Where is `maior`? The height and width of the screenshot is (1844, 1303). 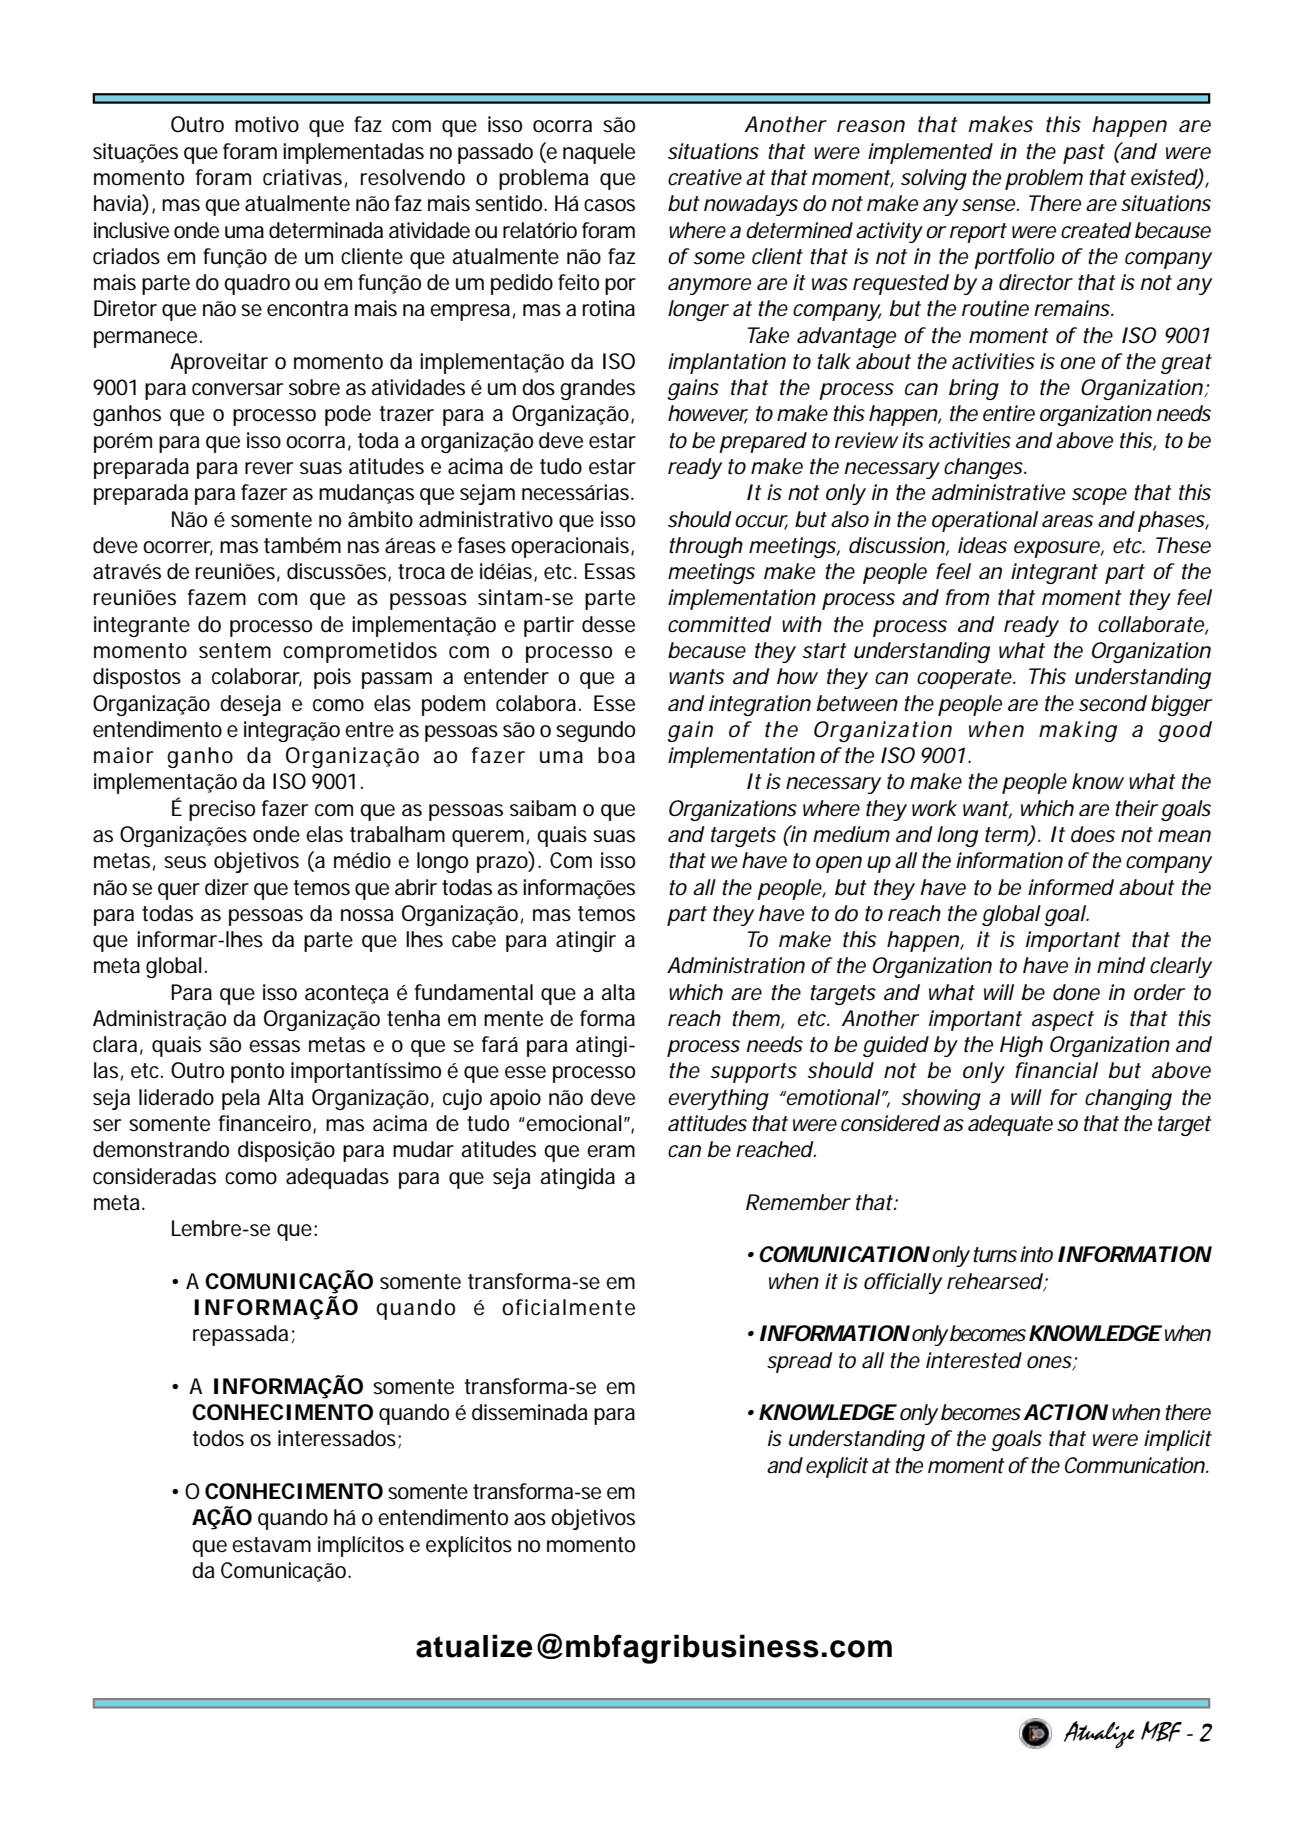 maior is located at coordinates (123, 755).
